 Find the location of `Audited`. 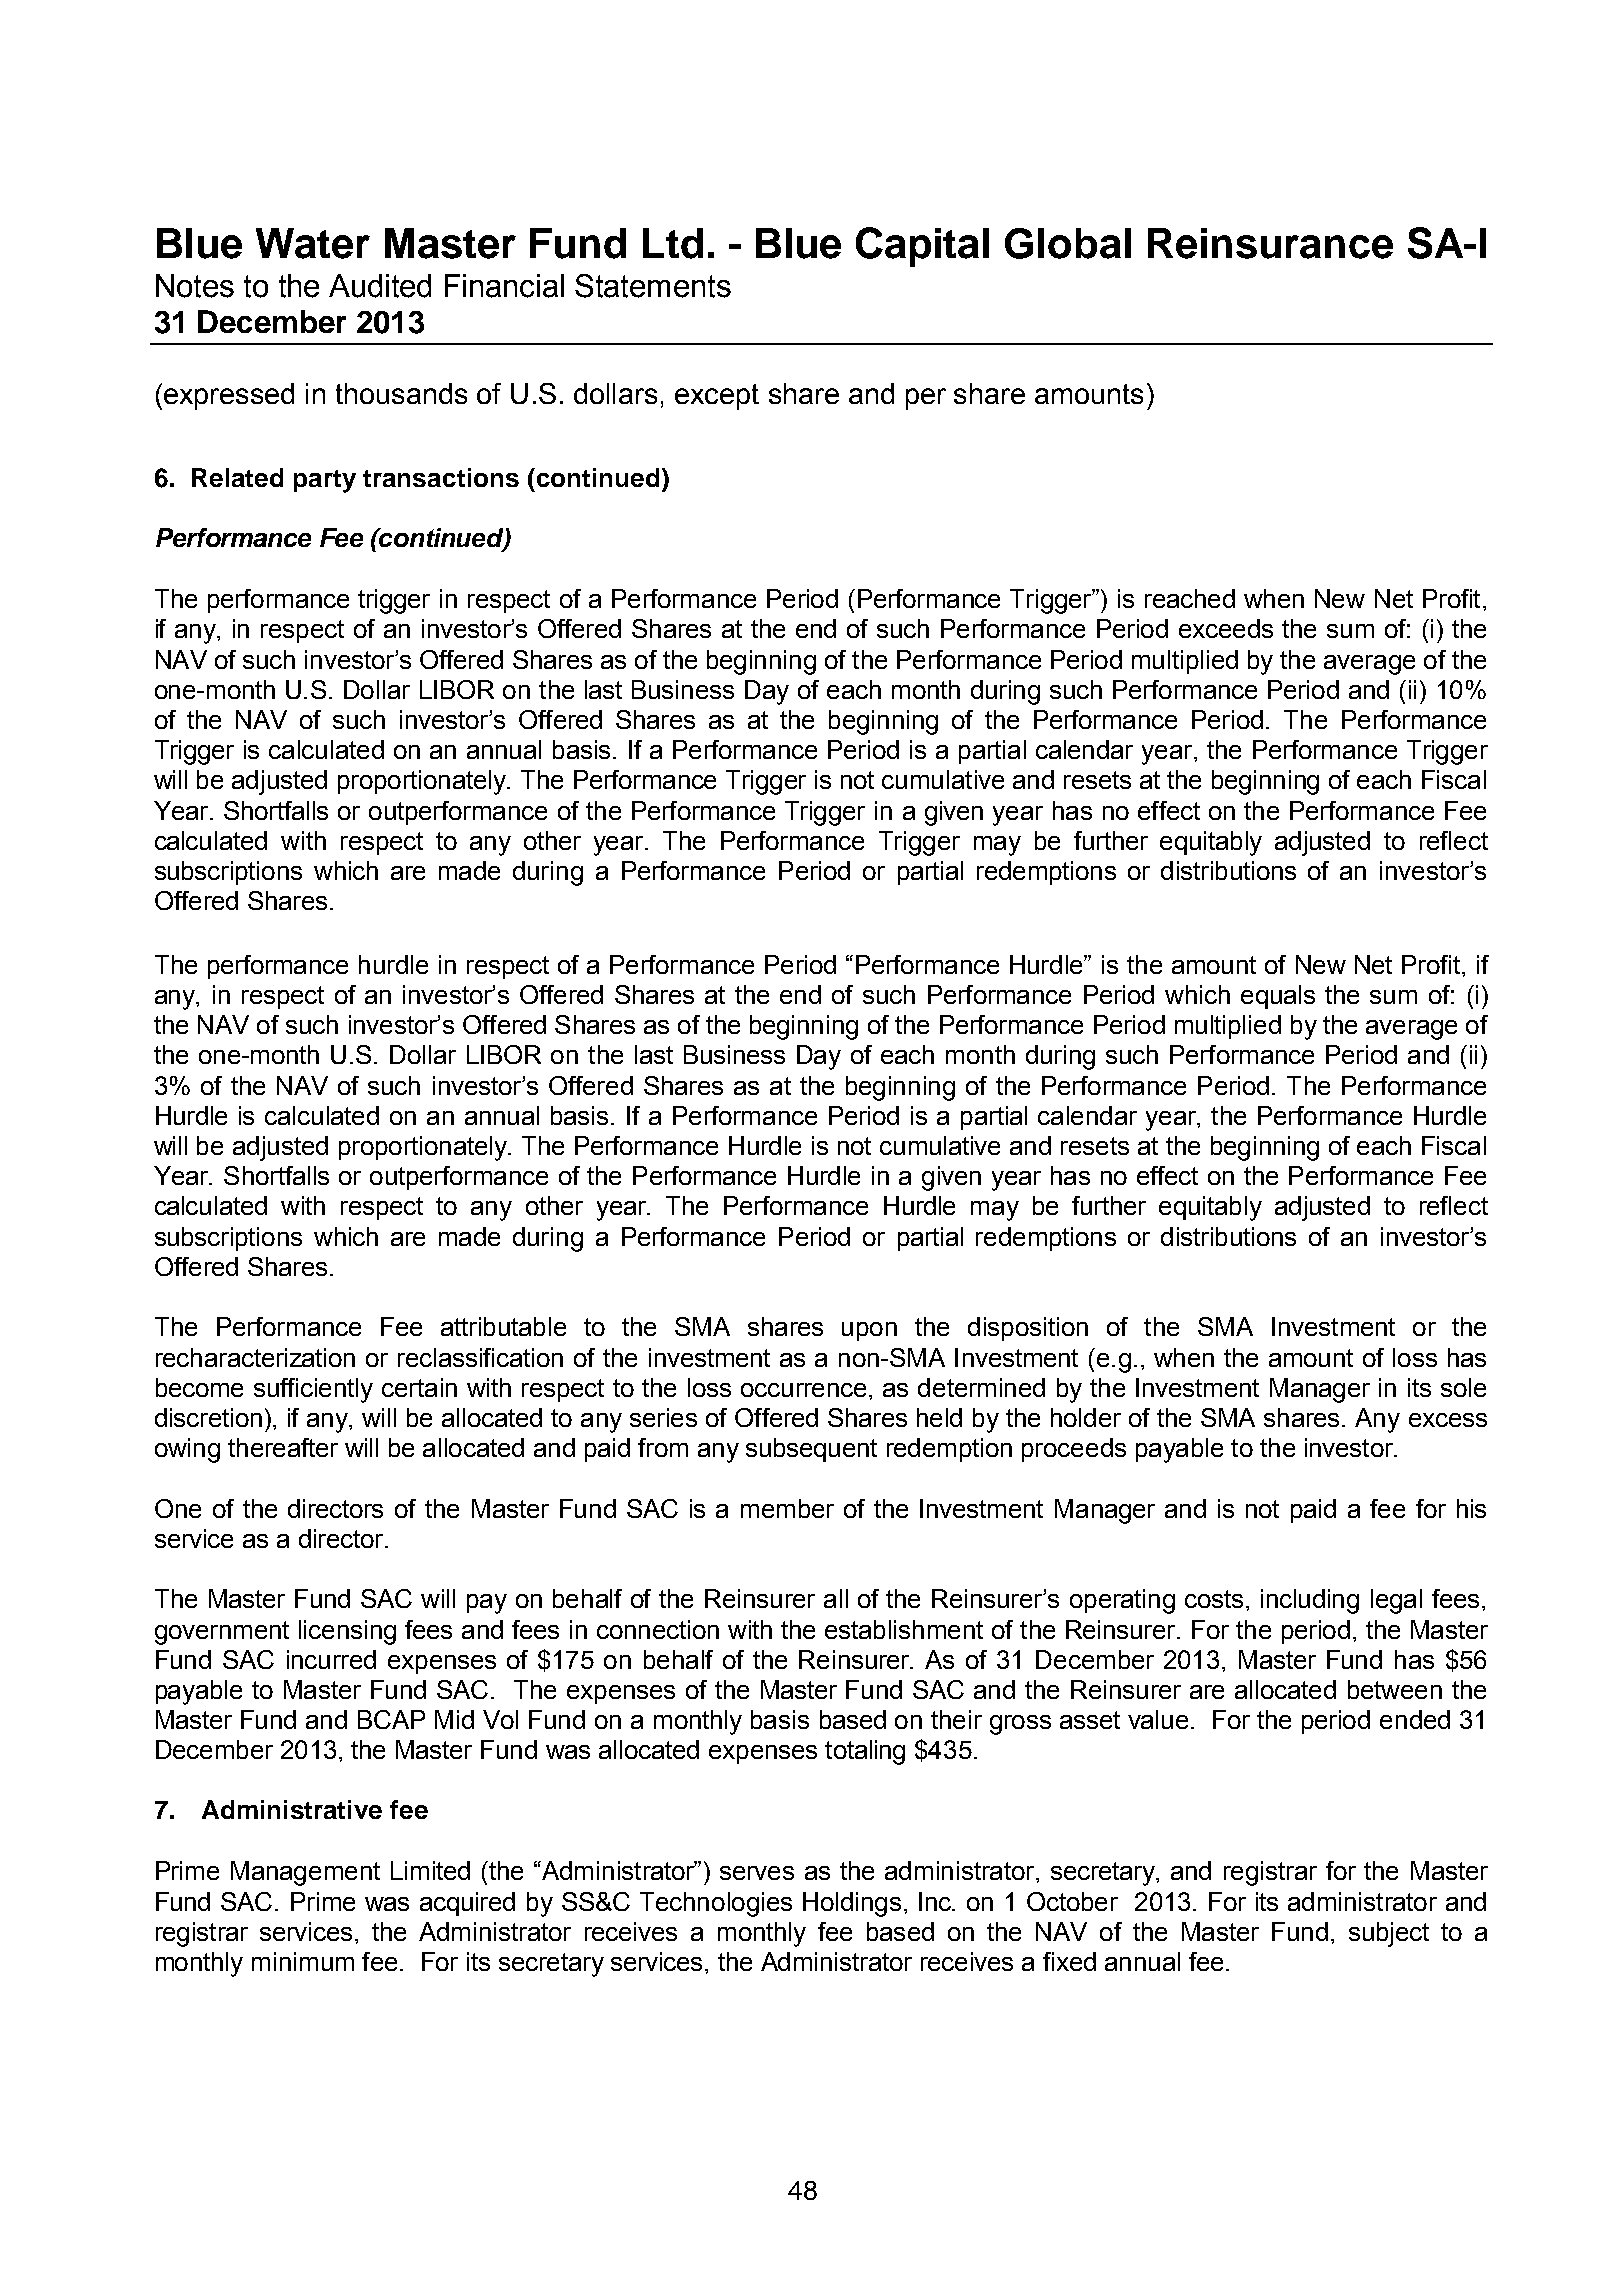

Audited is located at coordinates (380, 286).
